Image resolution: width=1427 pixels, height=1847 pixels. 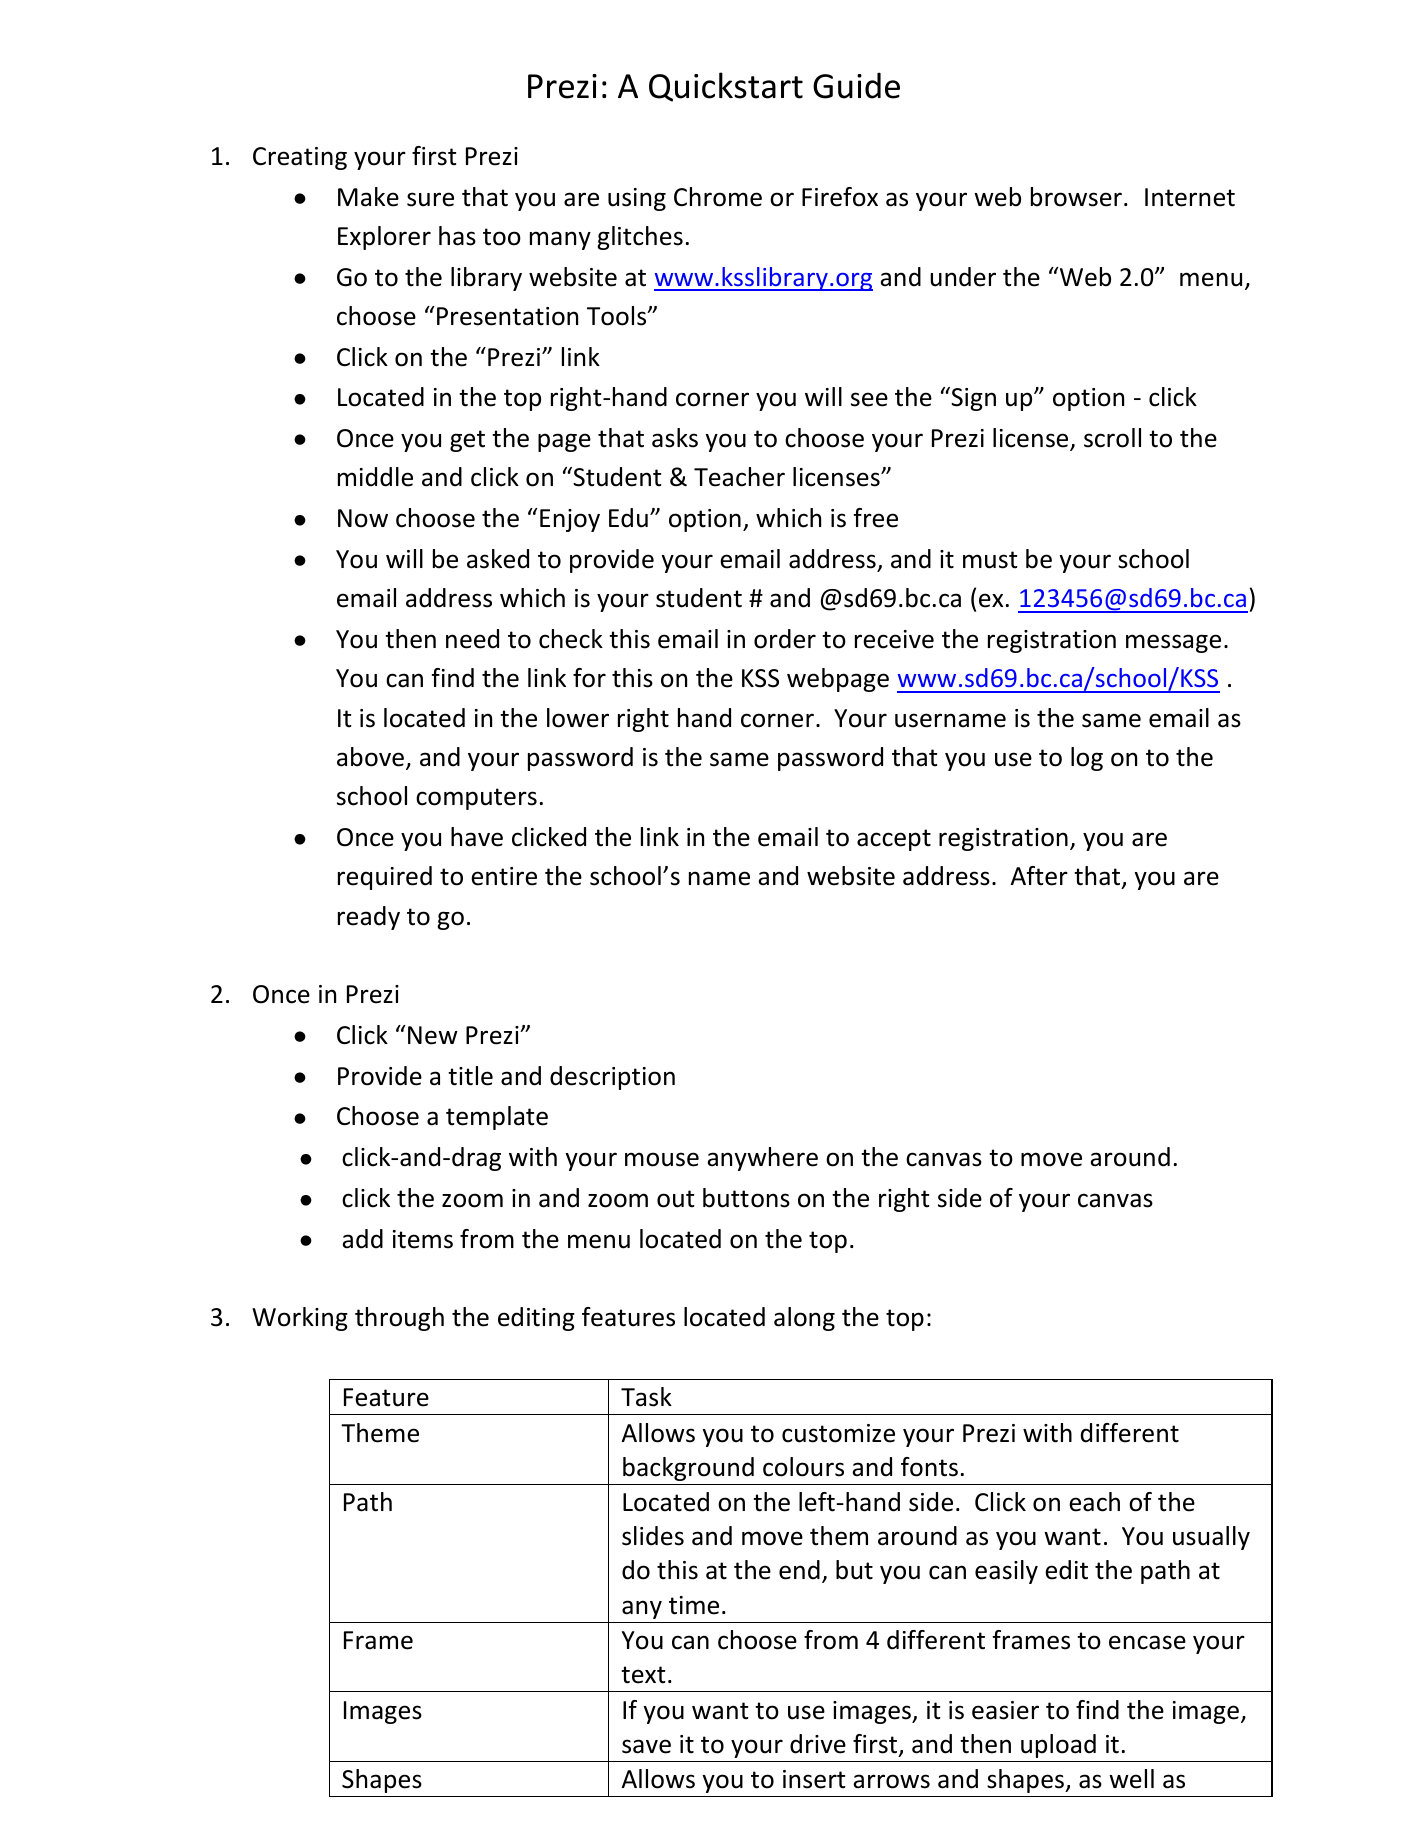 What do you see at coordinates (1112, 438) in the screenshot?
I see `scroll` at bounding box center [1112, 438].
